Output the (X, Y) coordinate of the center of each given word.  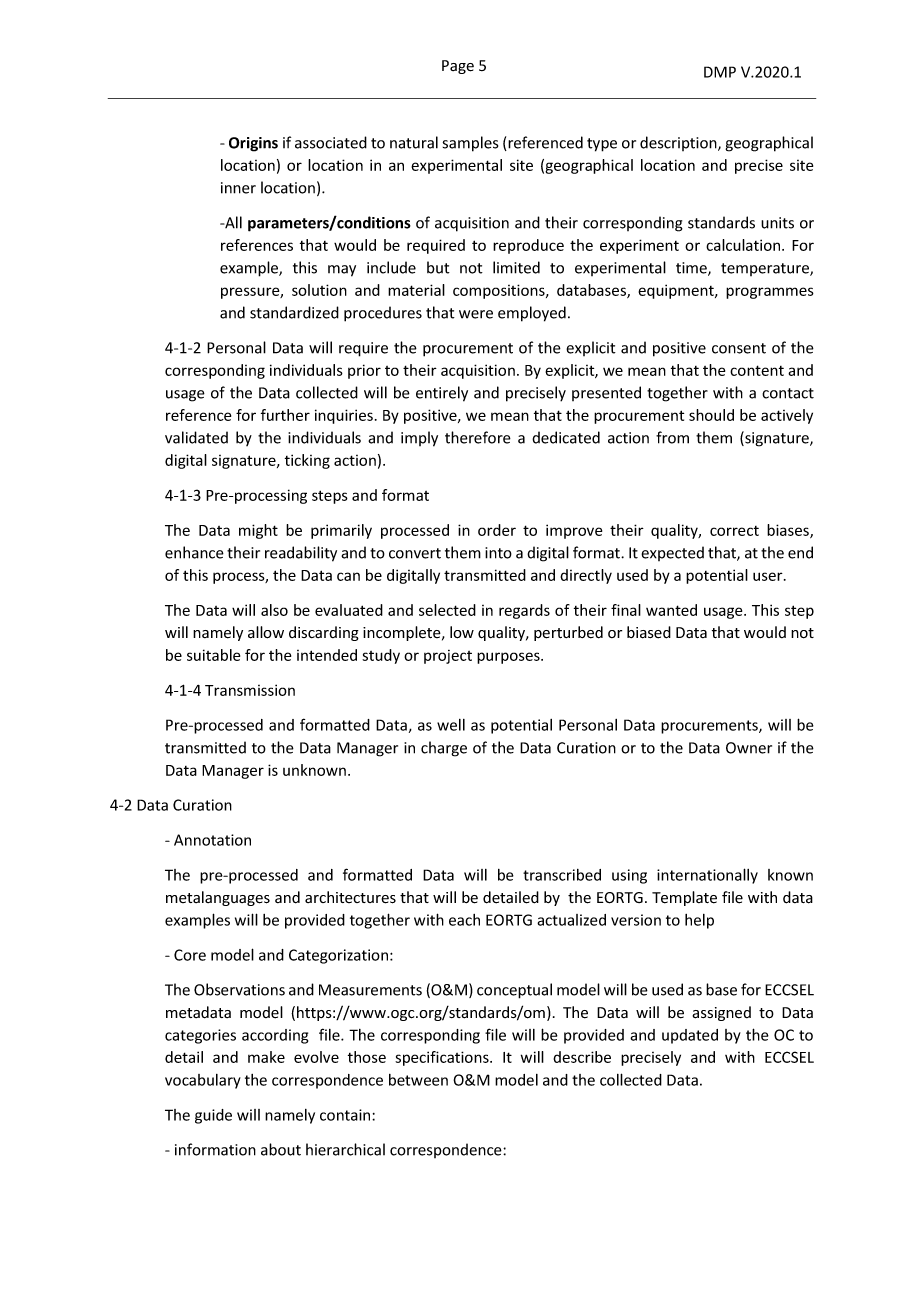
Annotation (212, 840)
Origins (253, 144)
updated (690, 1036)
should (711, 415)
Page (458, 67)
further (285, 415)
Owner (749, 748)
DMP (720, 72)
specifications (443, 1058)
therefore (478, 437)
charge (444, 749)
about (281, 1149)
